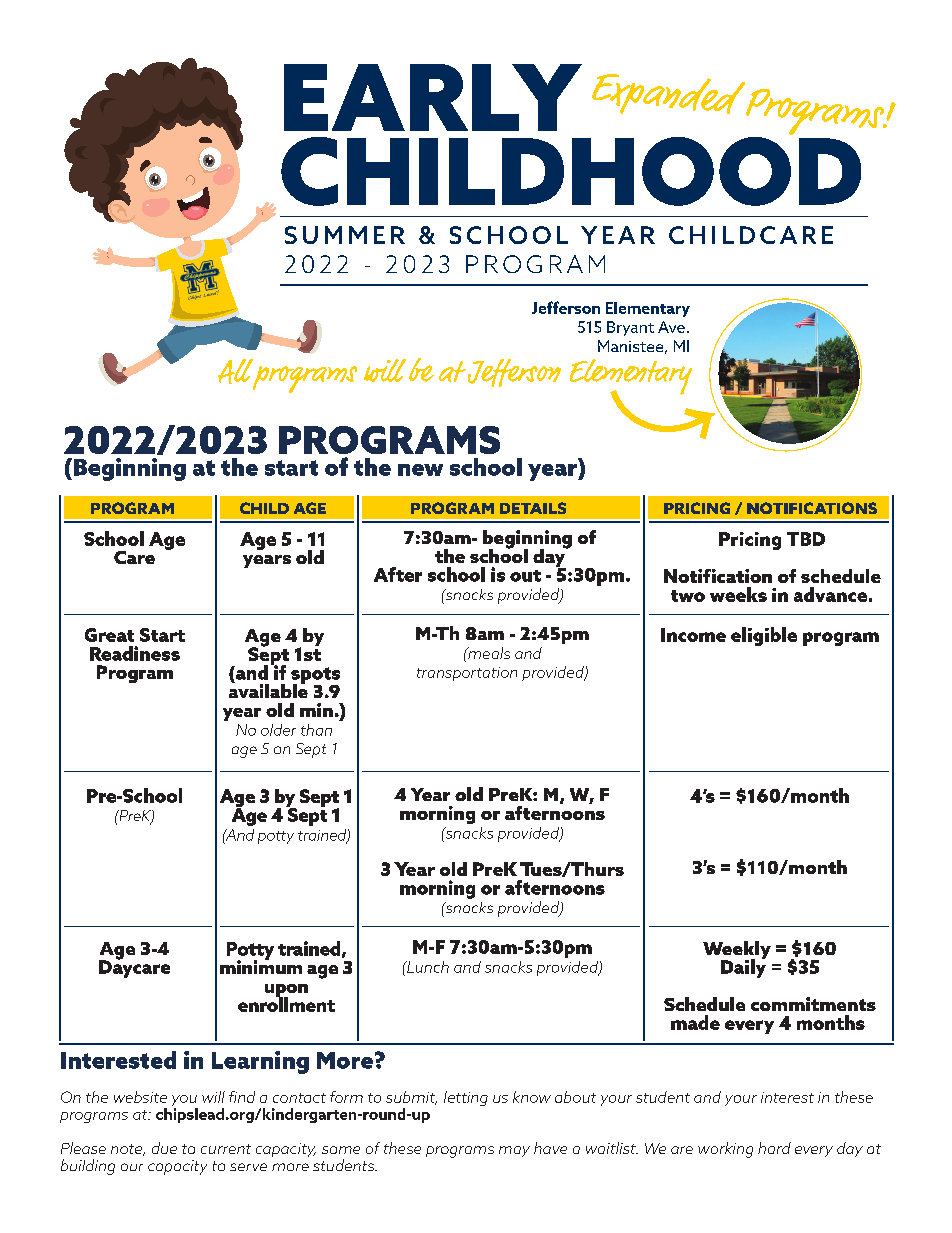 The image size is (952, 1233). What do you see at coordinates (737, 951) in the page?
I see `Weekly` at bounding box center [737, 951].
